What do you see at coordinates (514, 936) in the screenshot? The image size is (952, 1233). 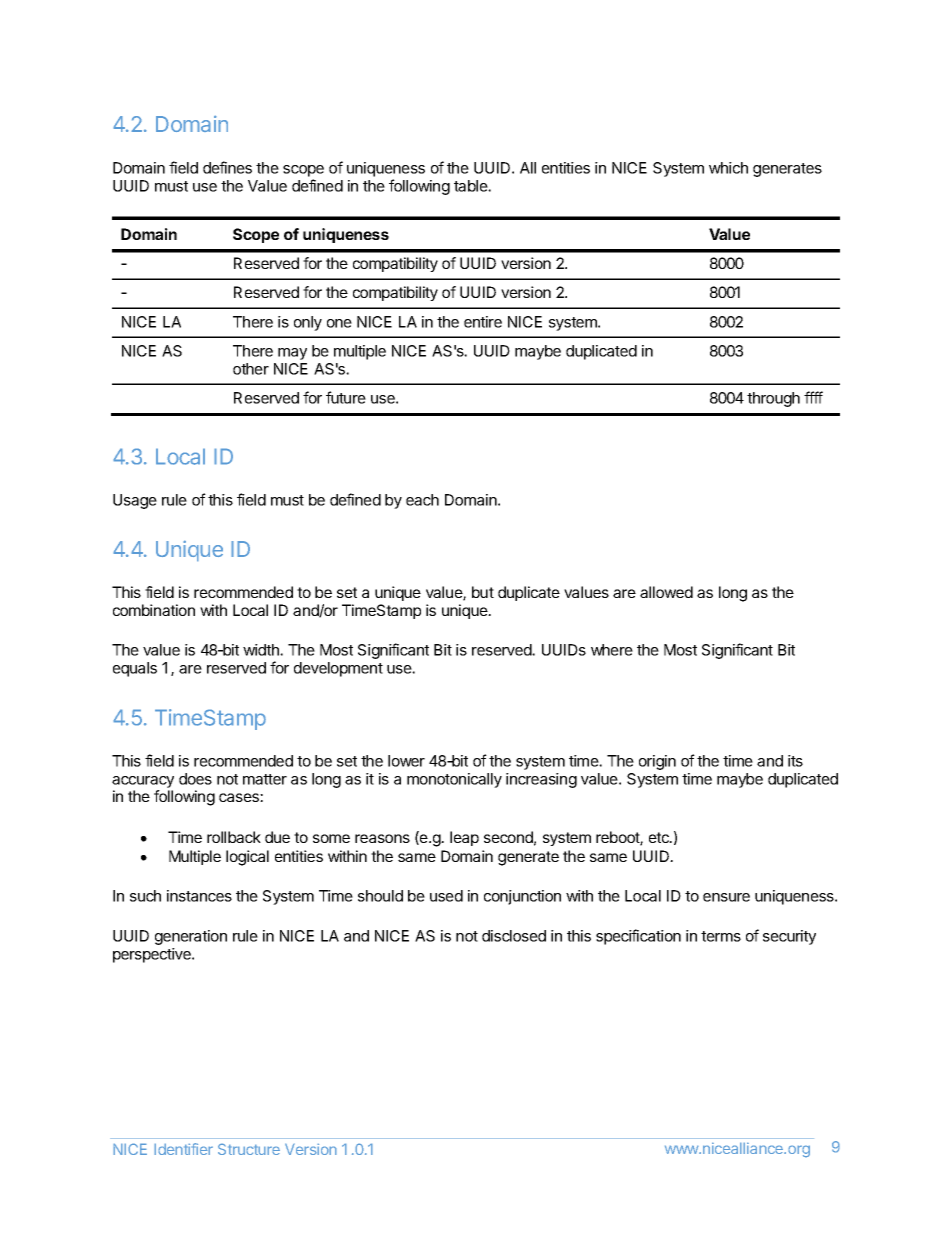 I see `disclosed` at bounding box center [514, 936].
